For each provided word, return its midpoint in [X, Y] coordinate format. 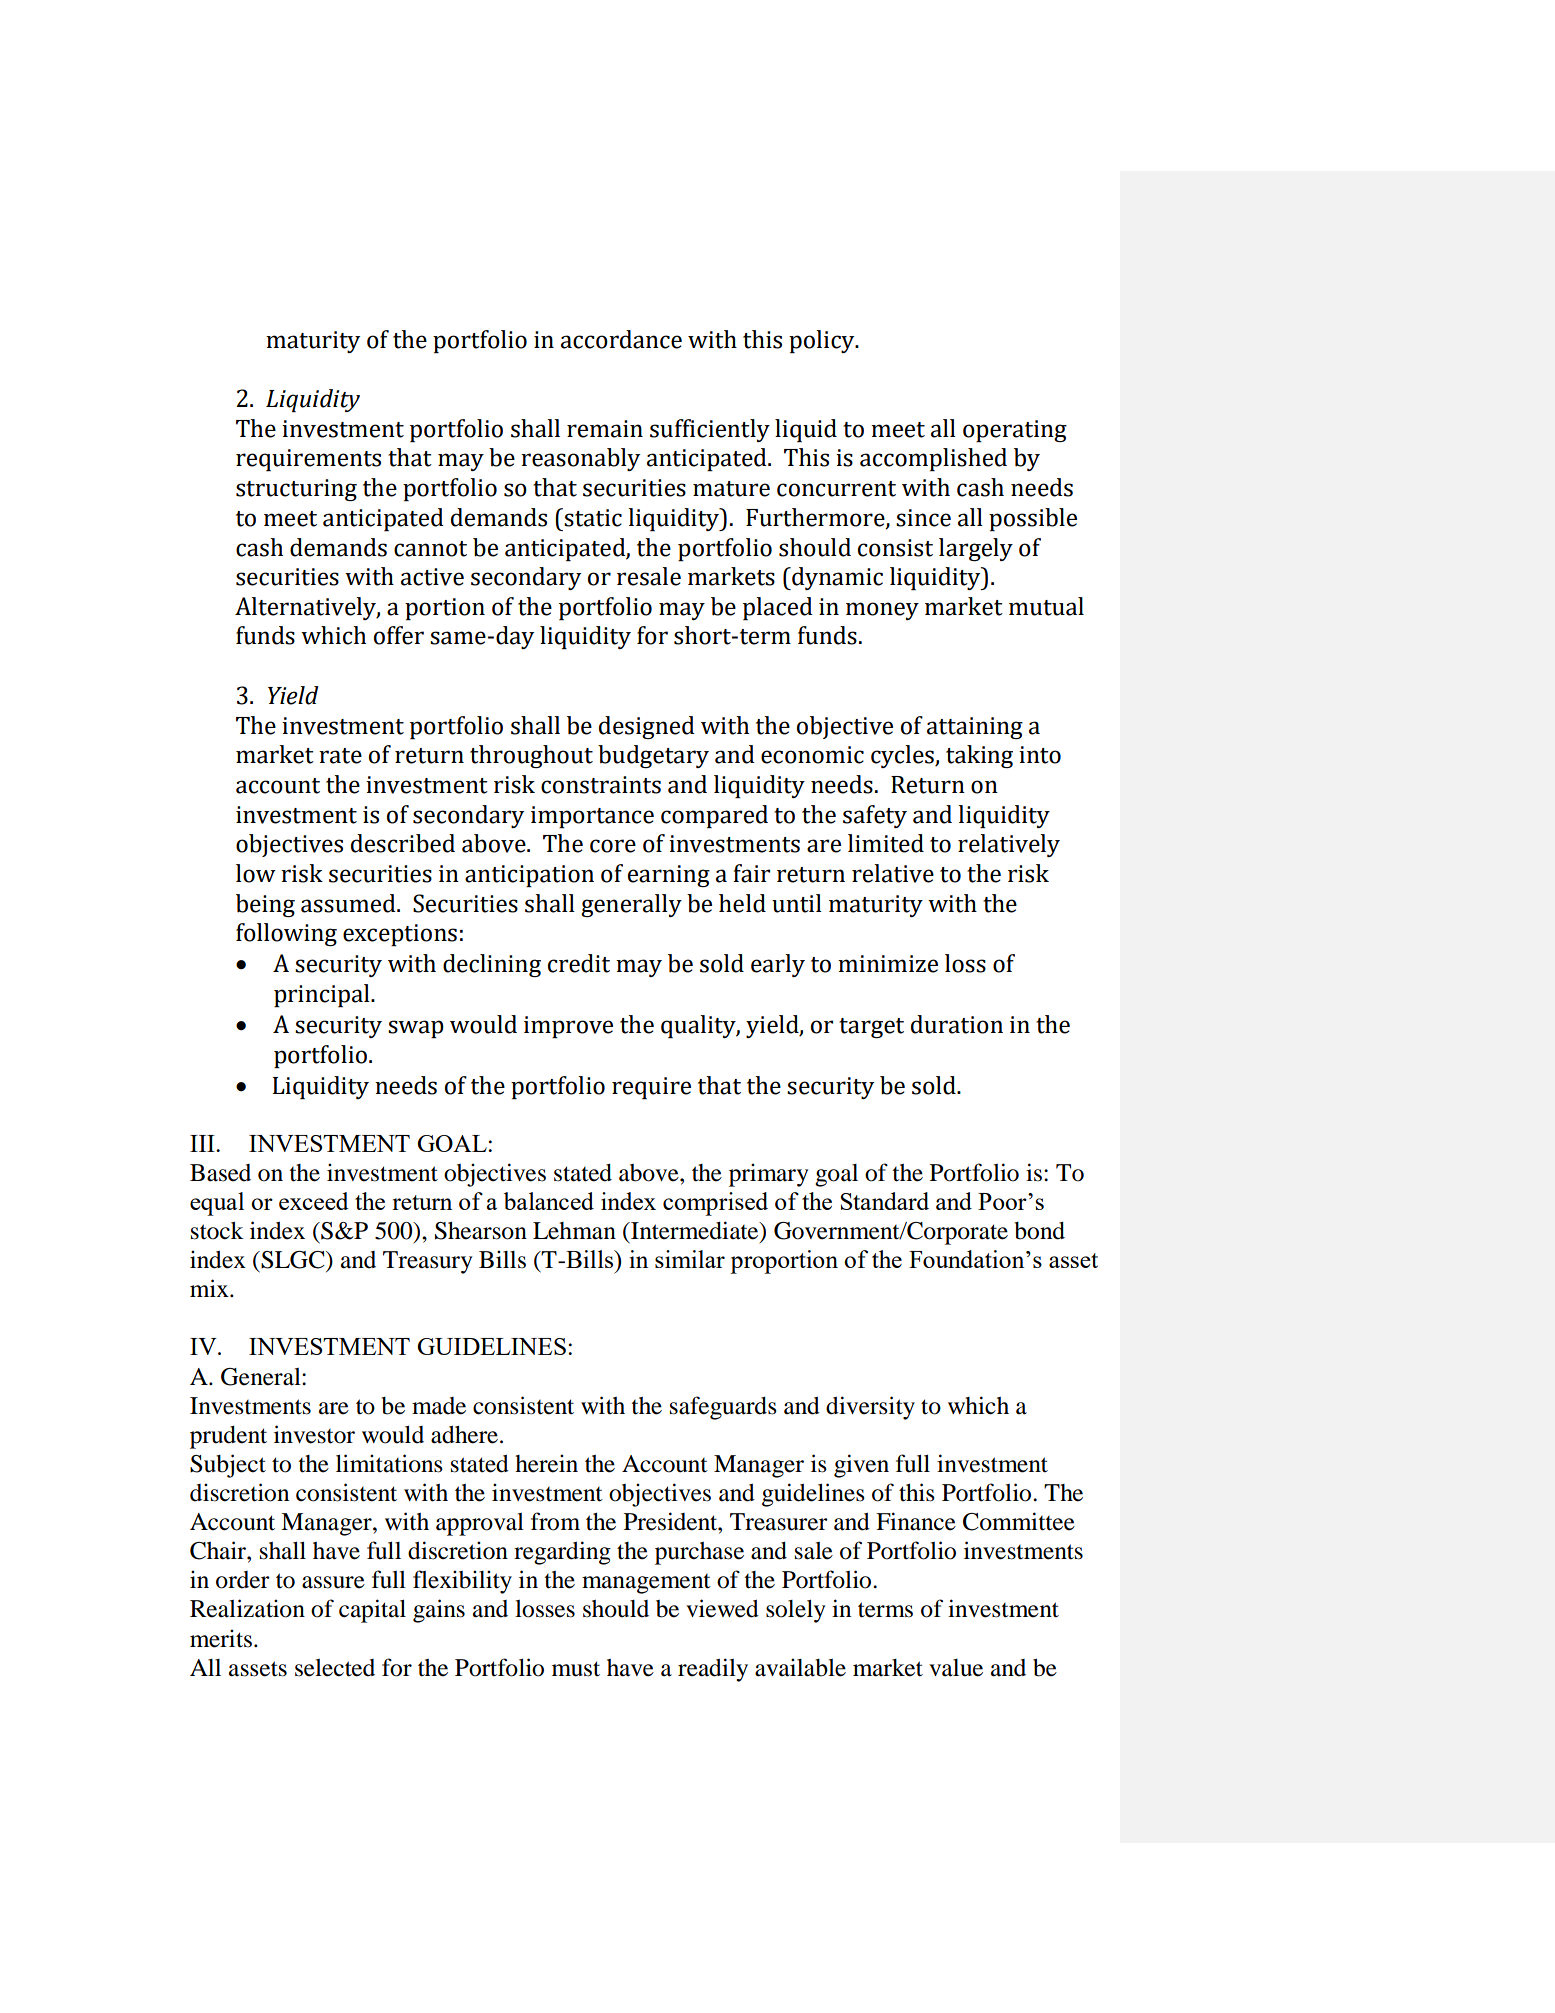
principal [323, 995]
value [956, 1668]
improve [568, 1027]
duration [957, 1024]
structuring [296, 490]
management [646, 1584]
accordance [621, 339]
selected [335, 1668]
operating [1015, 431]
